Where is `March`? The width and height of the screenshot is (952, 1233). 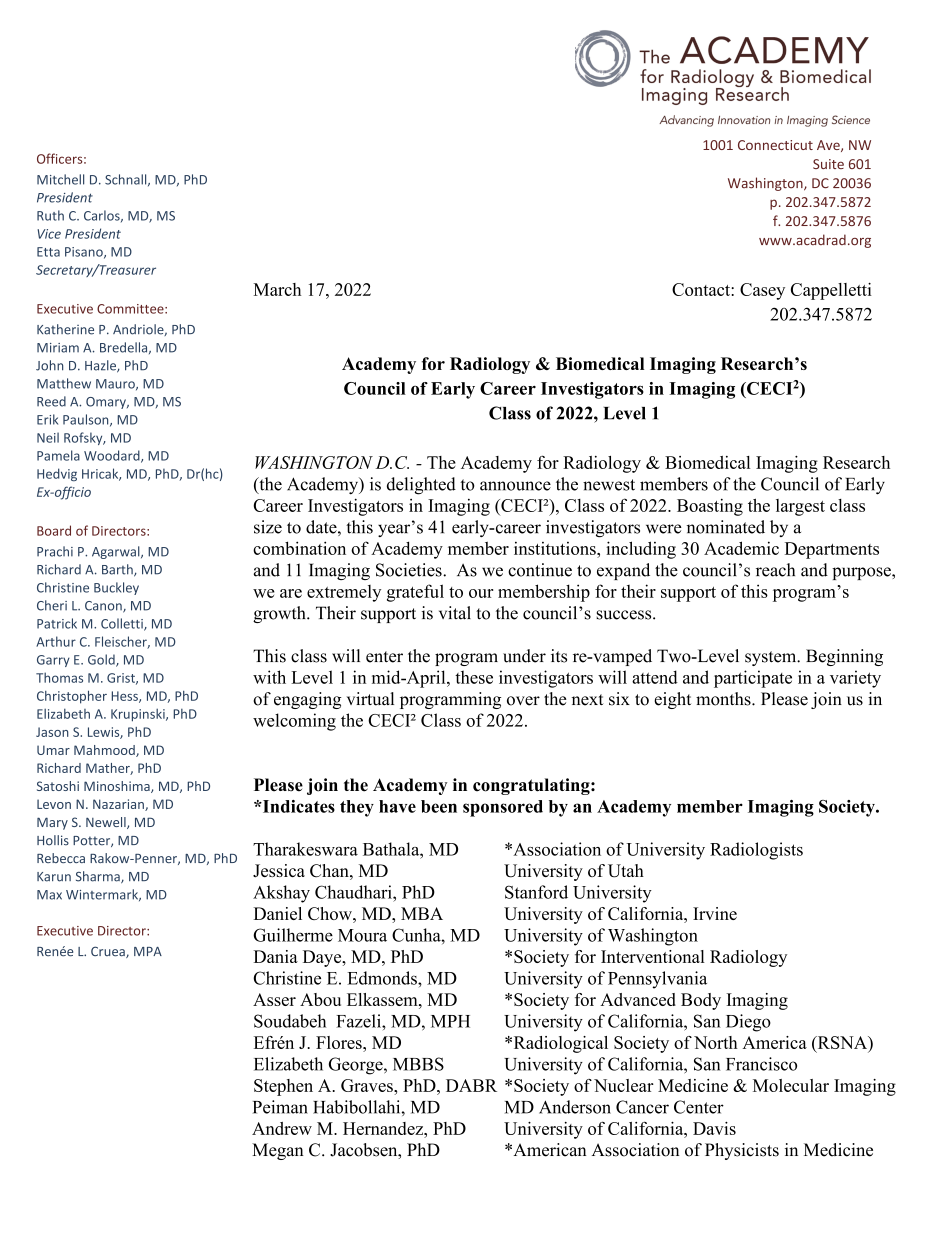
March is located at coordinates (277, 289).
